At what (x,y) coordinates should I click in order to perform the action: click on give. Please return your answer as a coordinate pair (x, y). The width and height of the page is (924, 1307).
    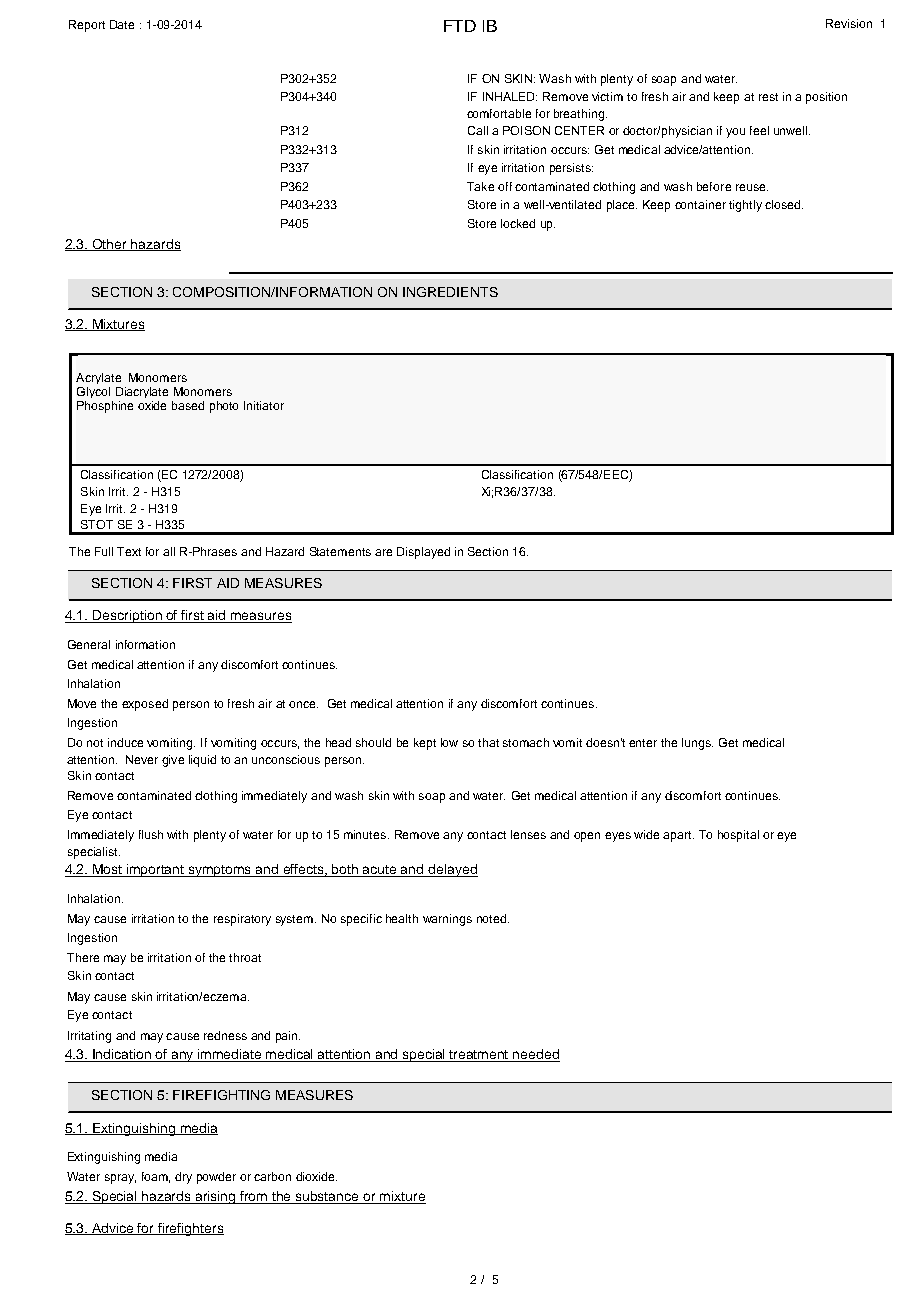
    Looking at the image, I should click on (173, 761).
